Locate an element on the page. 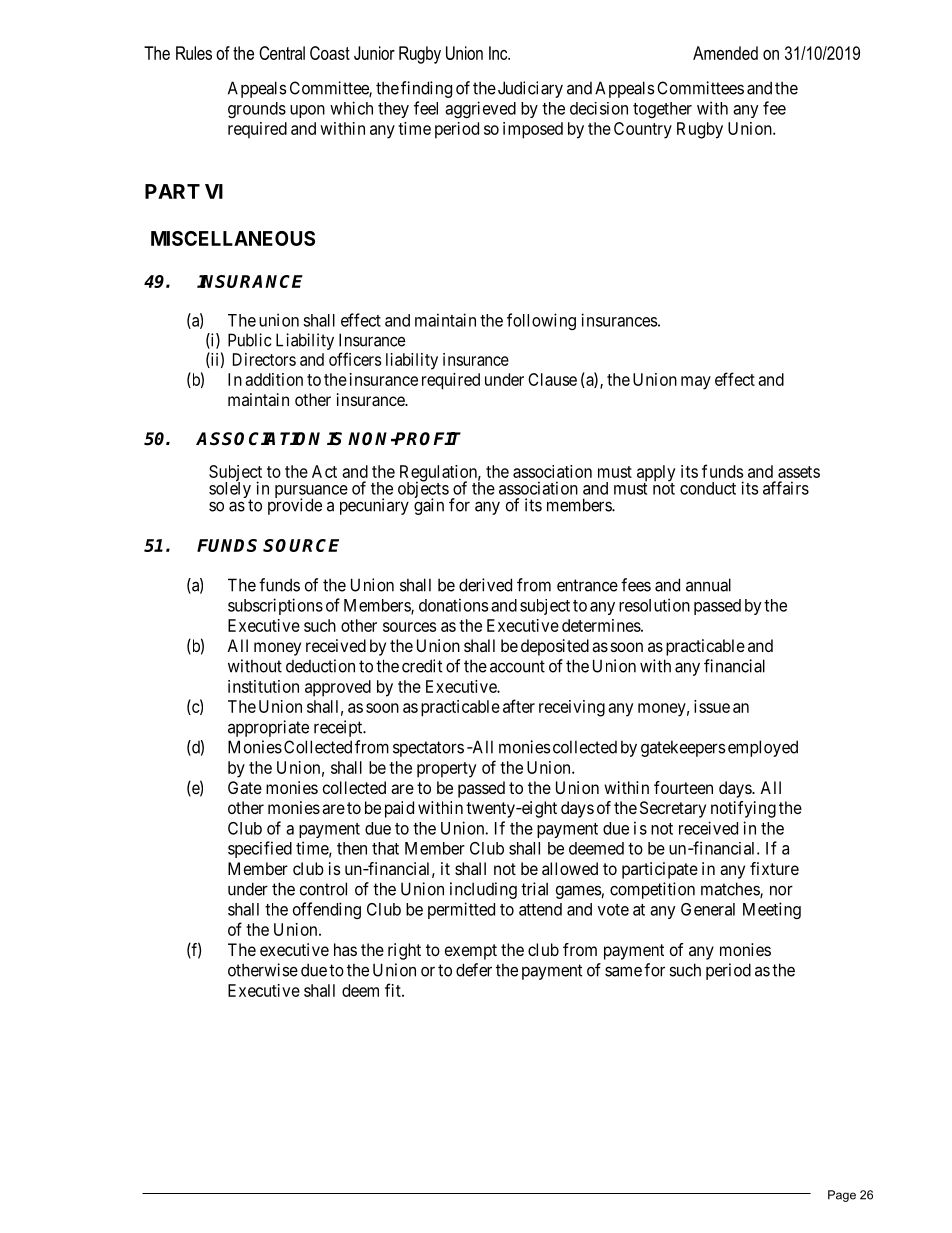  Judiciary is located at coordinates (530, 89).
